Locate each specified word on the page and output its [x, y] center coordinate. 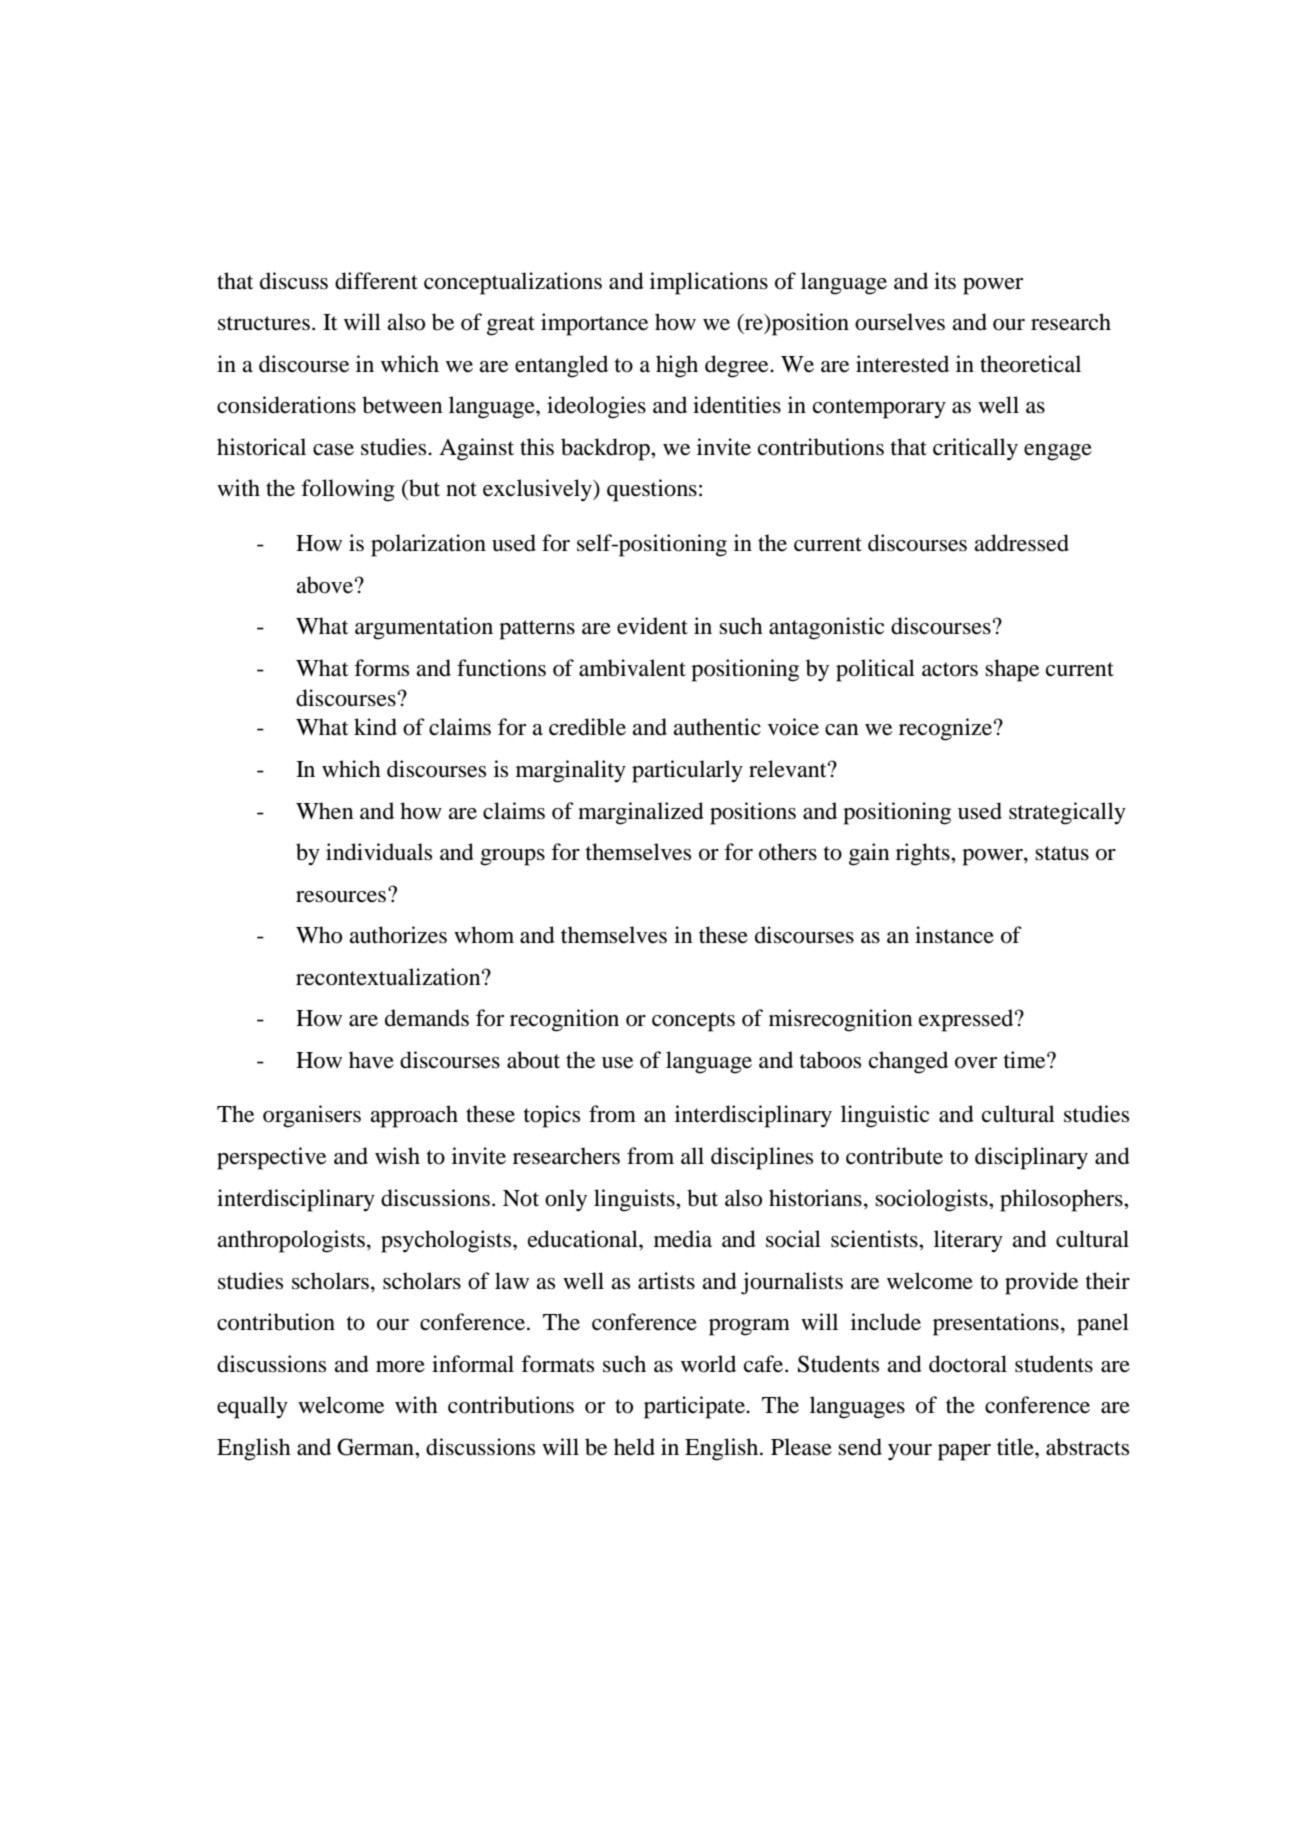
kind [375, 727]
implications [709, 283]
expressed [967, 1020]
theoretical [1030, 364]
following [348, 490]
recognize [945, 729]
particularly [687, 771]
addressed [1021, 543]
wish [397, 1156]
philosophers [1062, 1200]
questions [652, 490]
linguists [635, 1200]
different [376, 281]
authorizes [398, 935]
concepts [693, 1022]
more [400, 1367]
